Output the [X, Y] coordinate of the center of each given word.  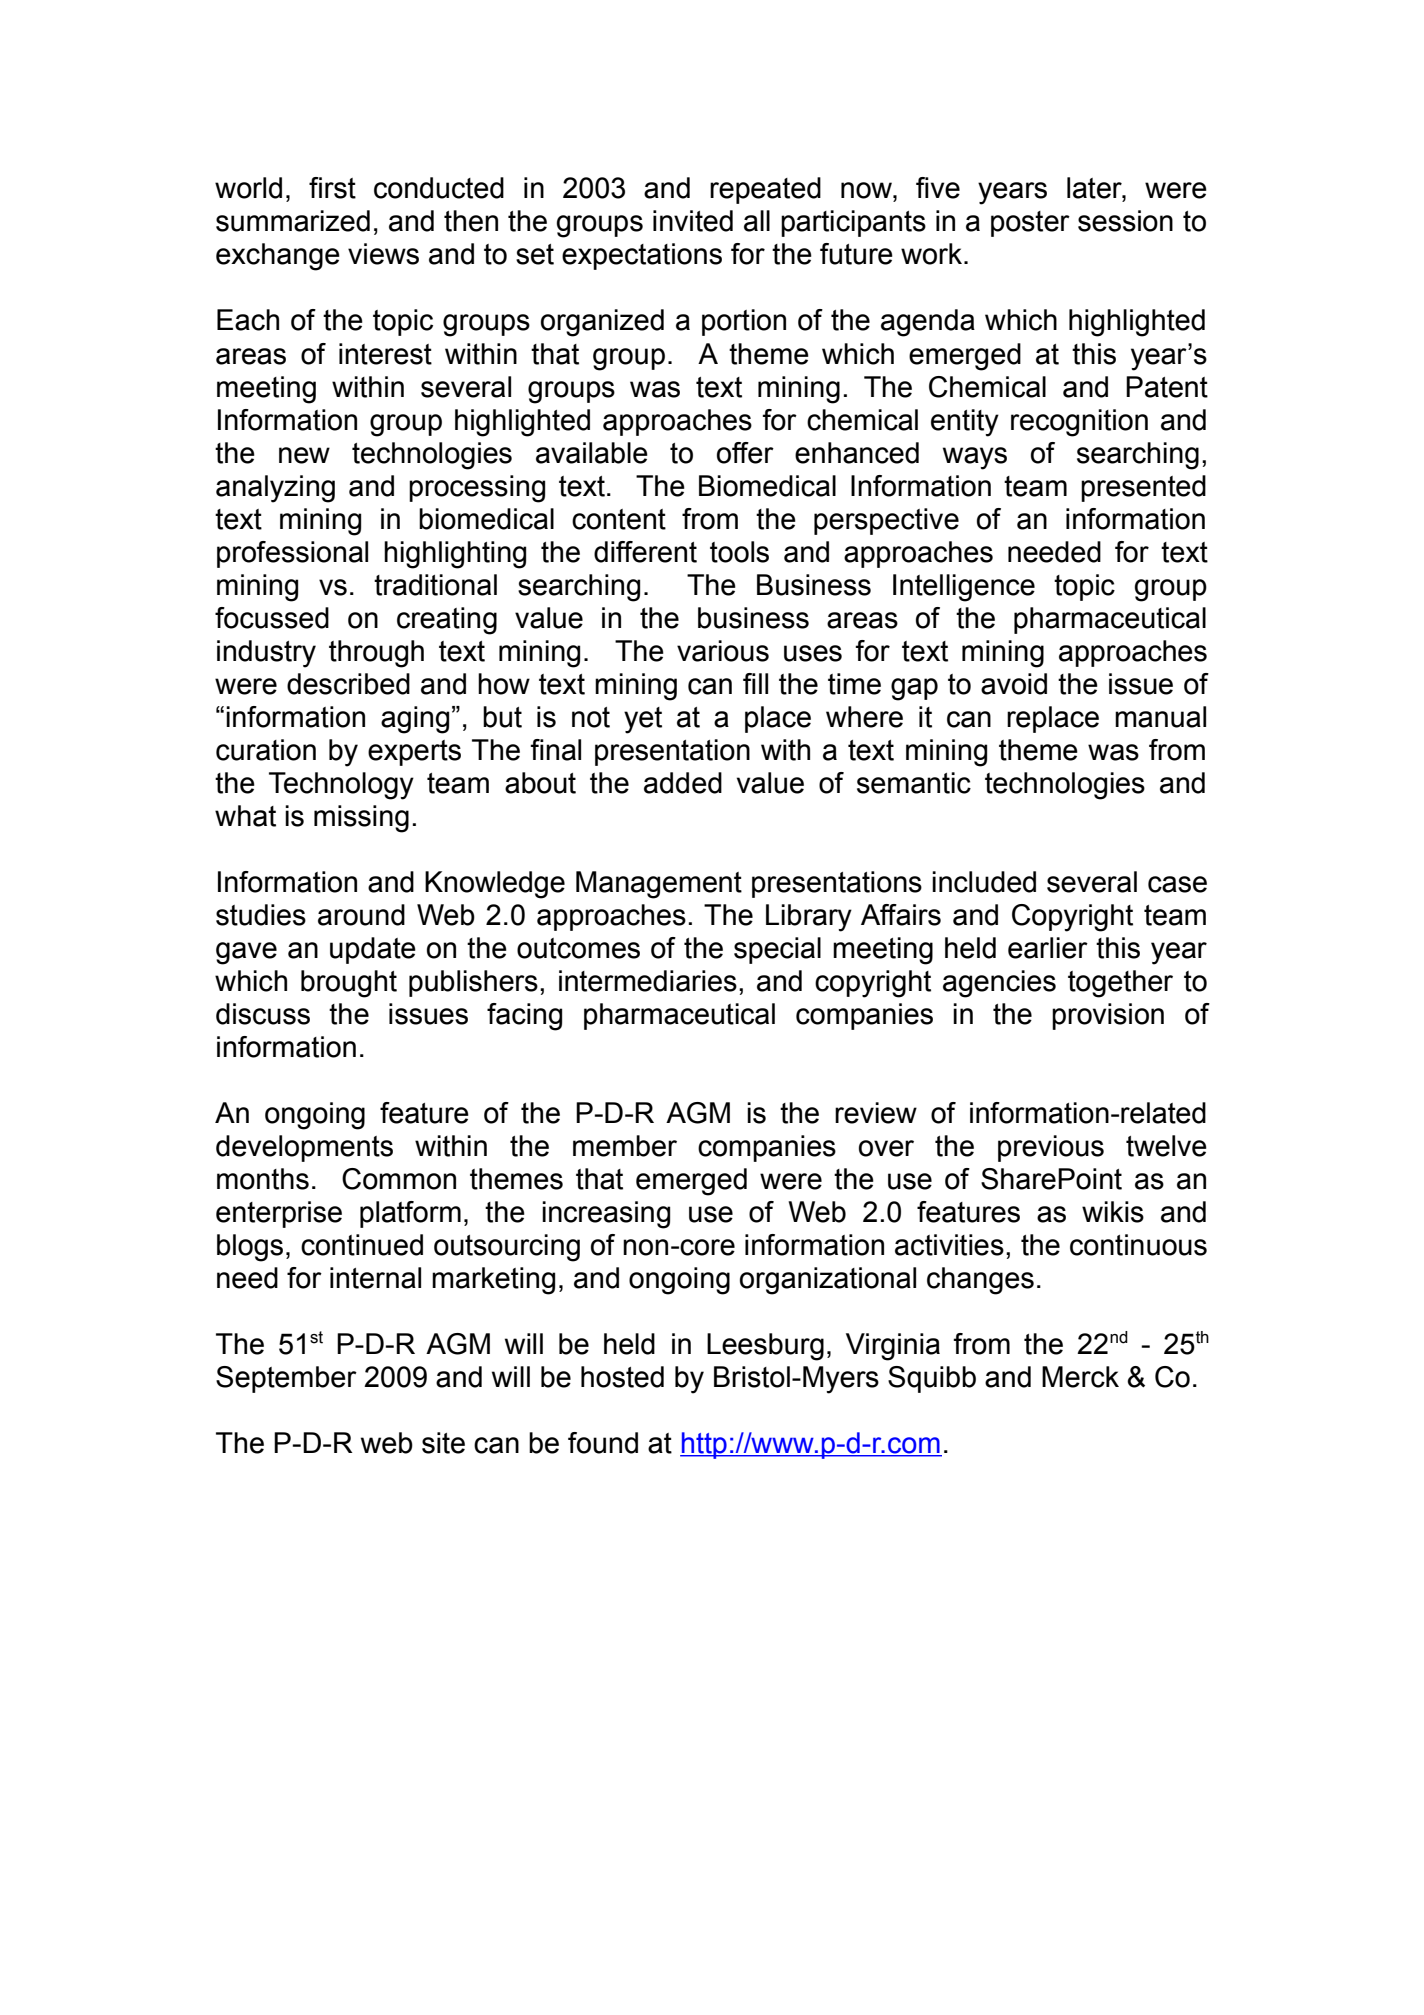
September [286, 1379]
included [984, 882]
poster [1030, 224]
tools [739, 552]
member [625, 1146]
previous [1051, 1148]
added [683, 783]
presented [1143, 488]
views [383, 254]
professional [292, 554]
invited [693, 221]
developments [304, 1148]
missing [361, 819]
